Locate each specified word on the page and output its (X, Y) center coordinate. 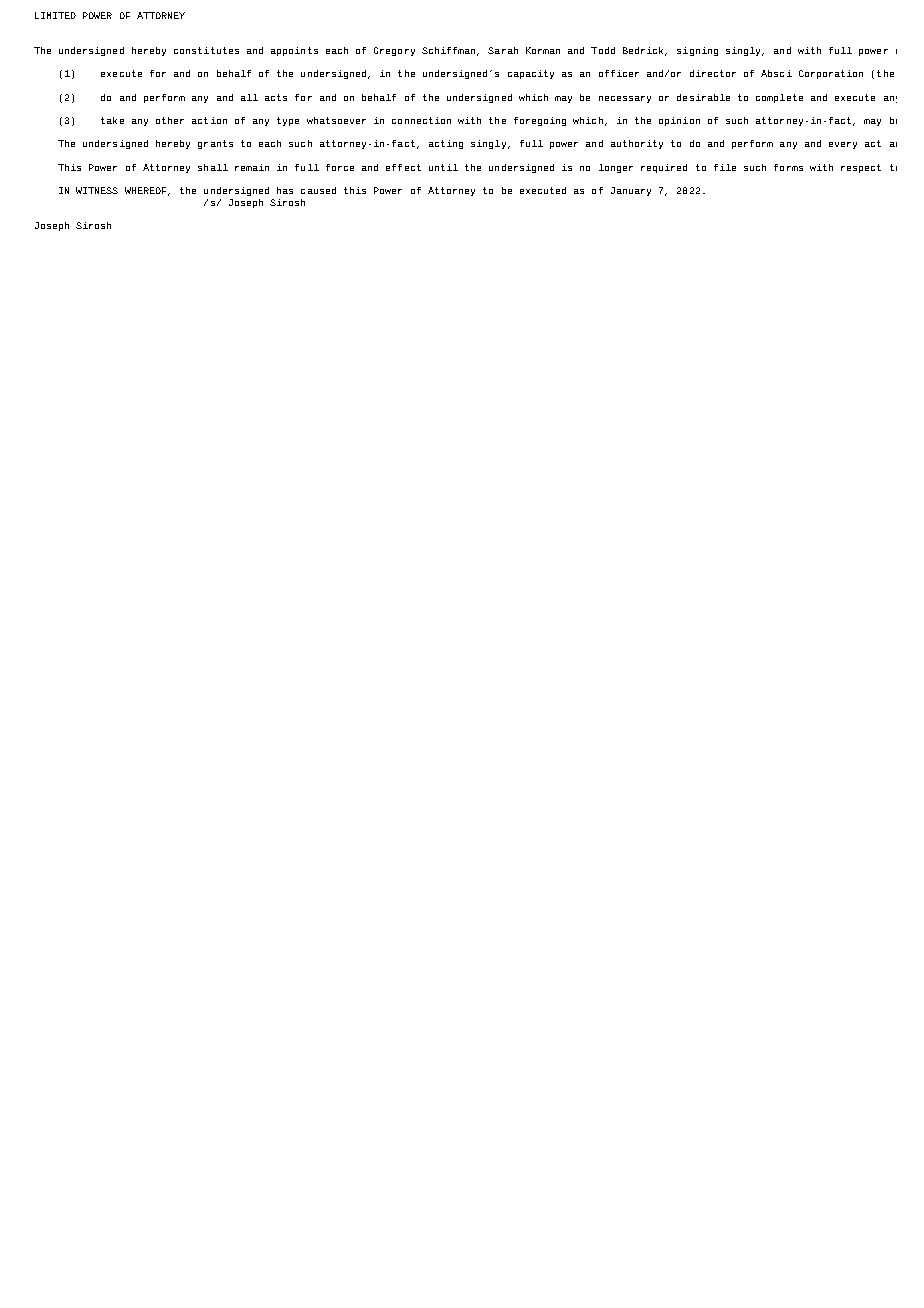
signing (697, 51)
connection (421, 120)
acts (276, 97)
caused (318, 190)
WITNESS (97, 190)
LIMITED (55, 15)
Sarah (503, 50)
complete (779, 98)
